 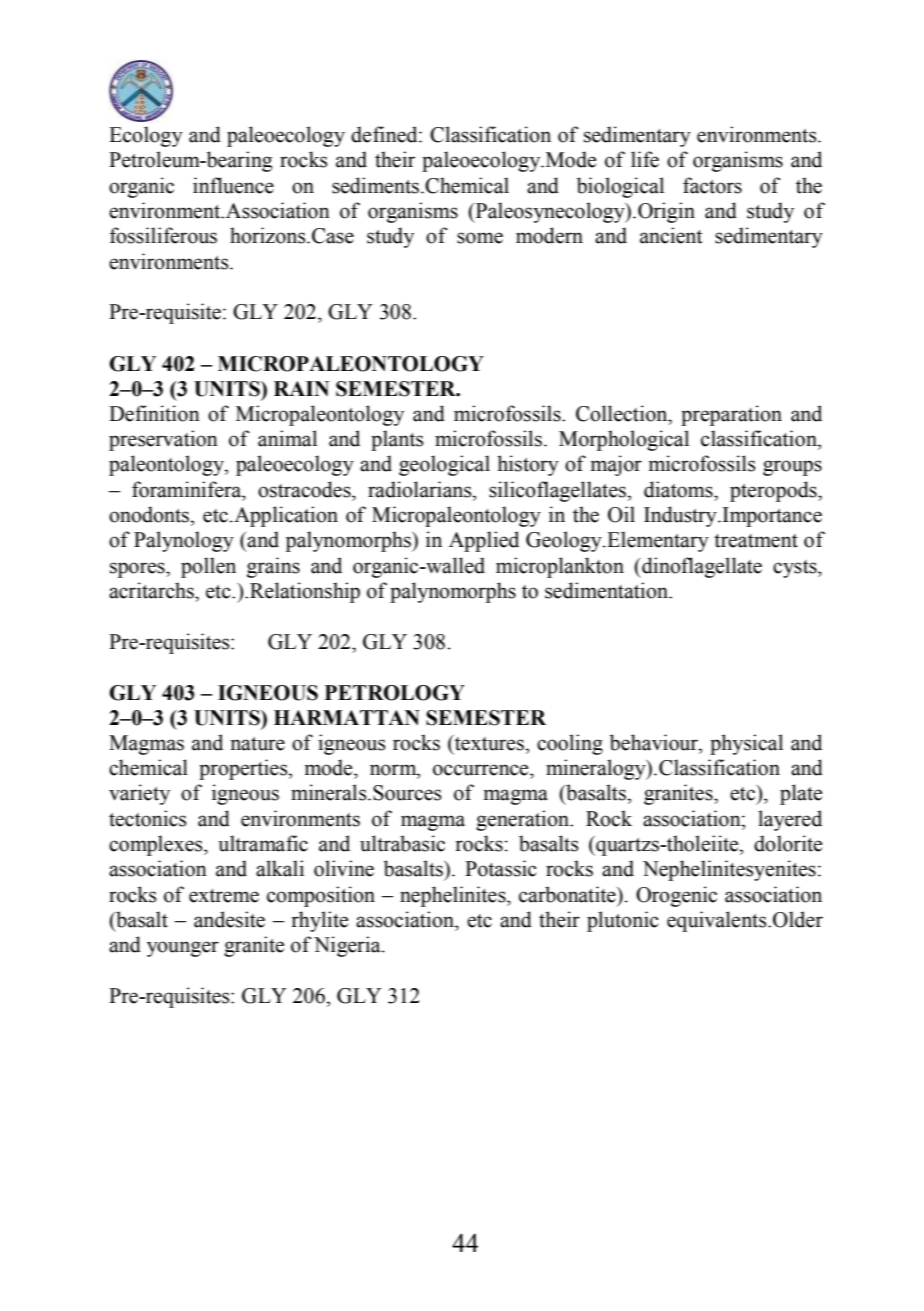 I want to click on plants, so click(x=397, y=440).
